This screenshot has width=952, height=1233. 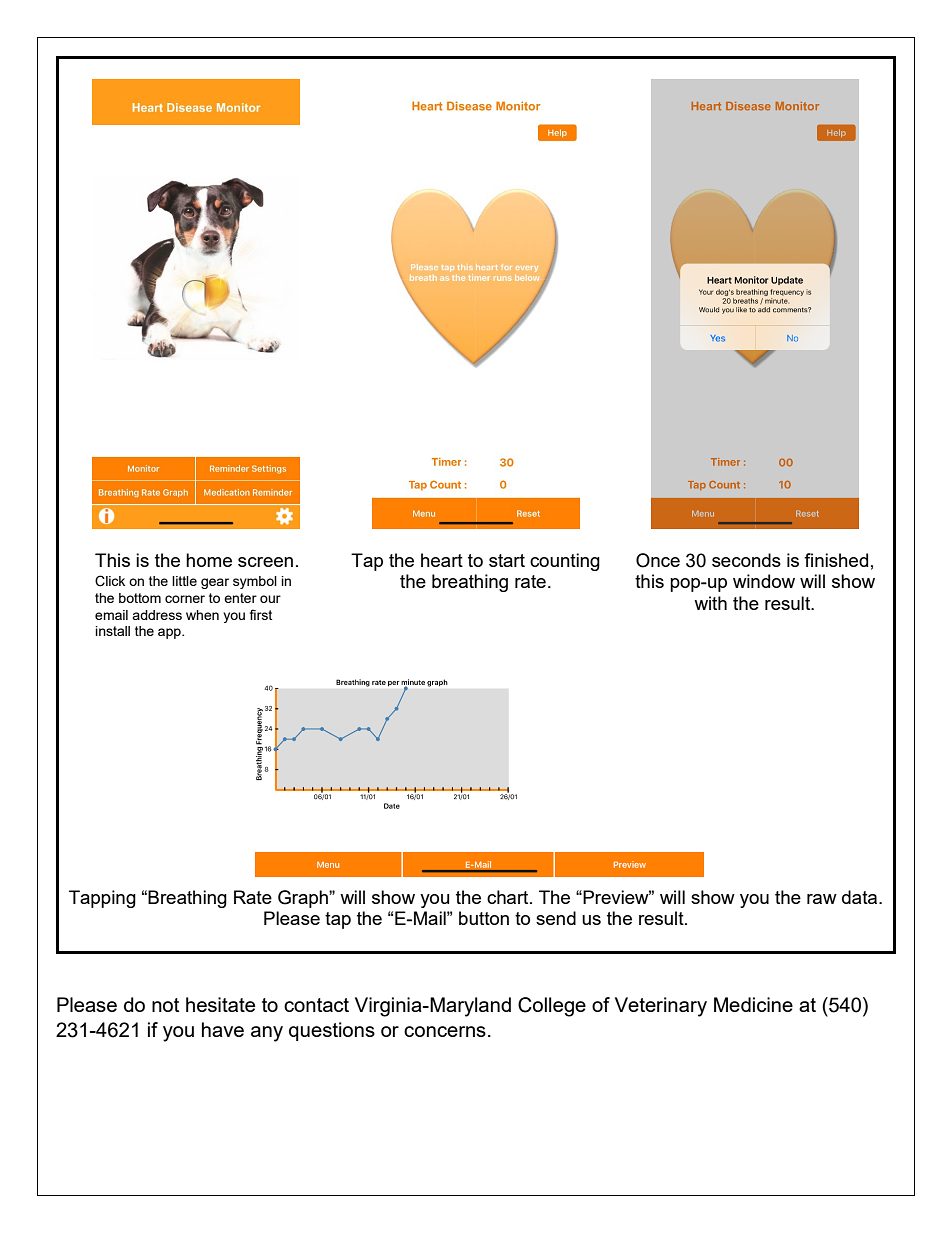 What do you see at coordinates (223, 1029) in the screenshot?
I see `have` at bounding box center [223, 1029].
